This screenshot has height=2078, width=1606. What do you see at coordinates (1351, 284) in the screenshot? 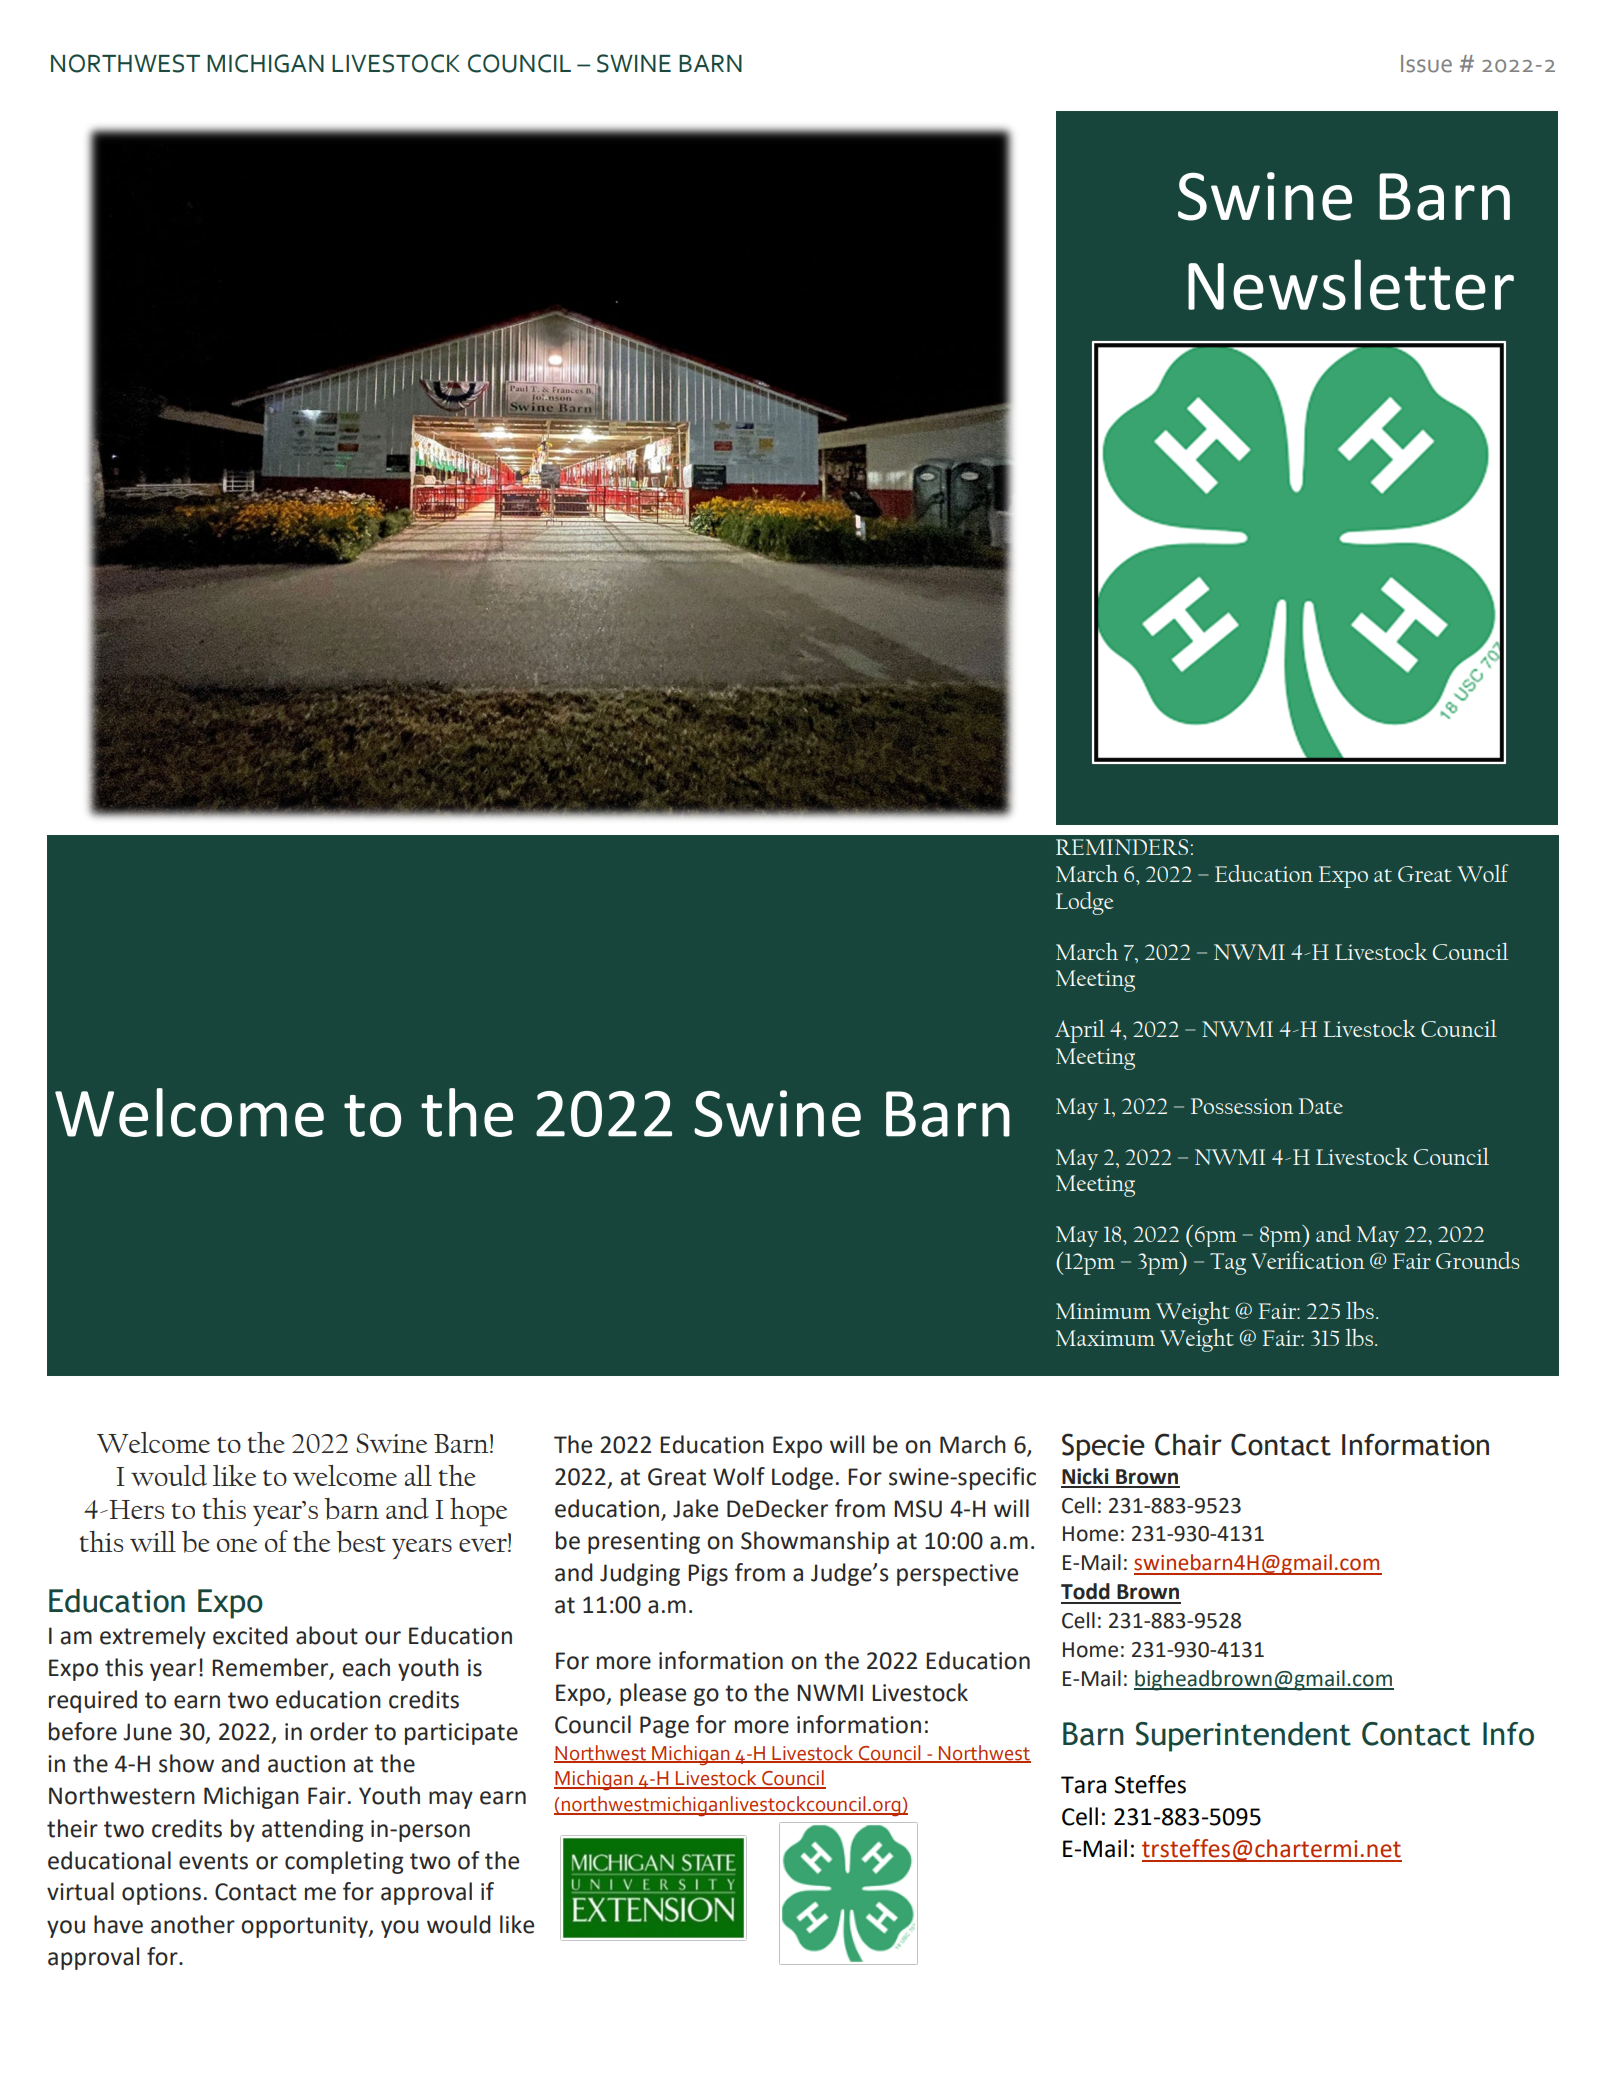
I see `Newsletter` at bounding box center [1351, 284].
